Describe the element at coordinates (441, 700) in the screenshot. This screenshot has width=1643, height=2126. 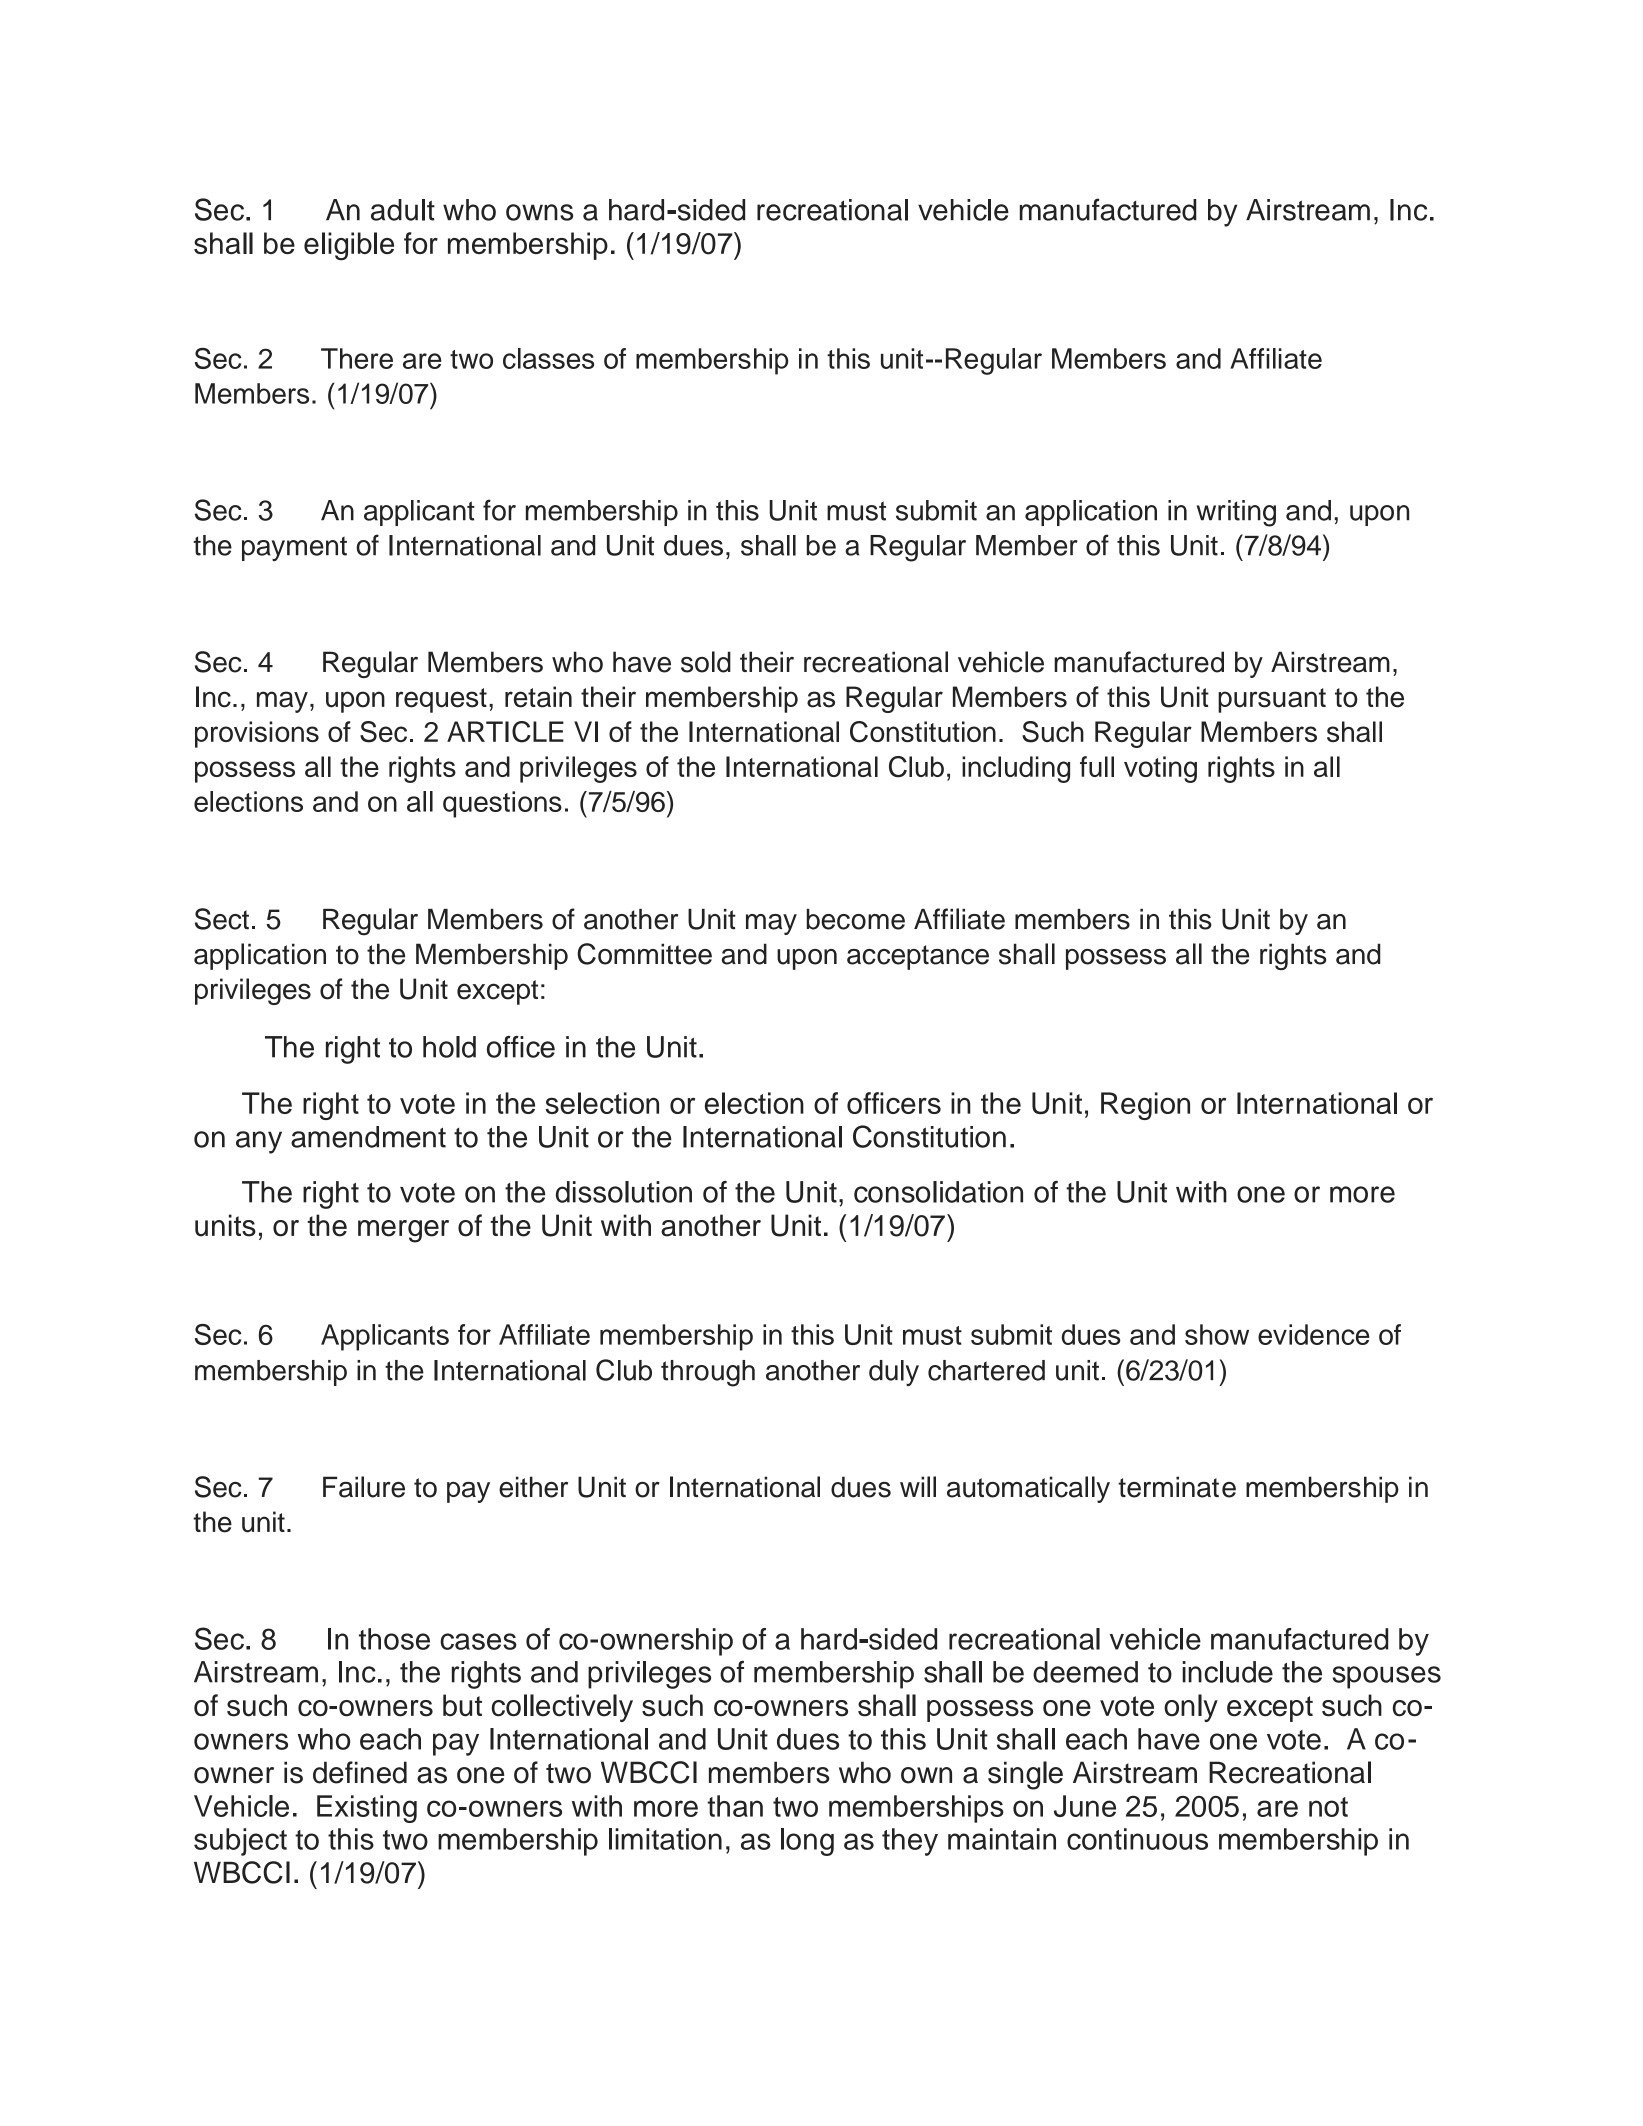
I see `request` at that location.
